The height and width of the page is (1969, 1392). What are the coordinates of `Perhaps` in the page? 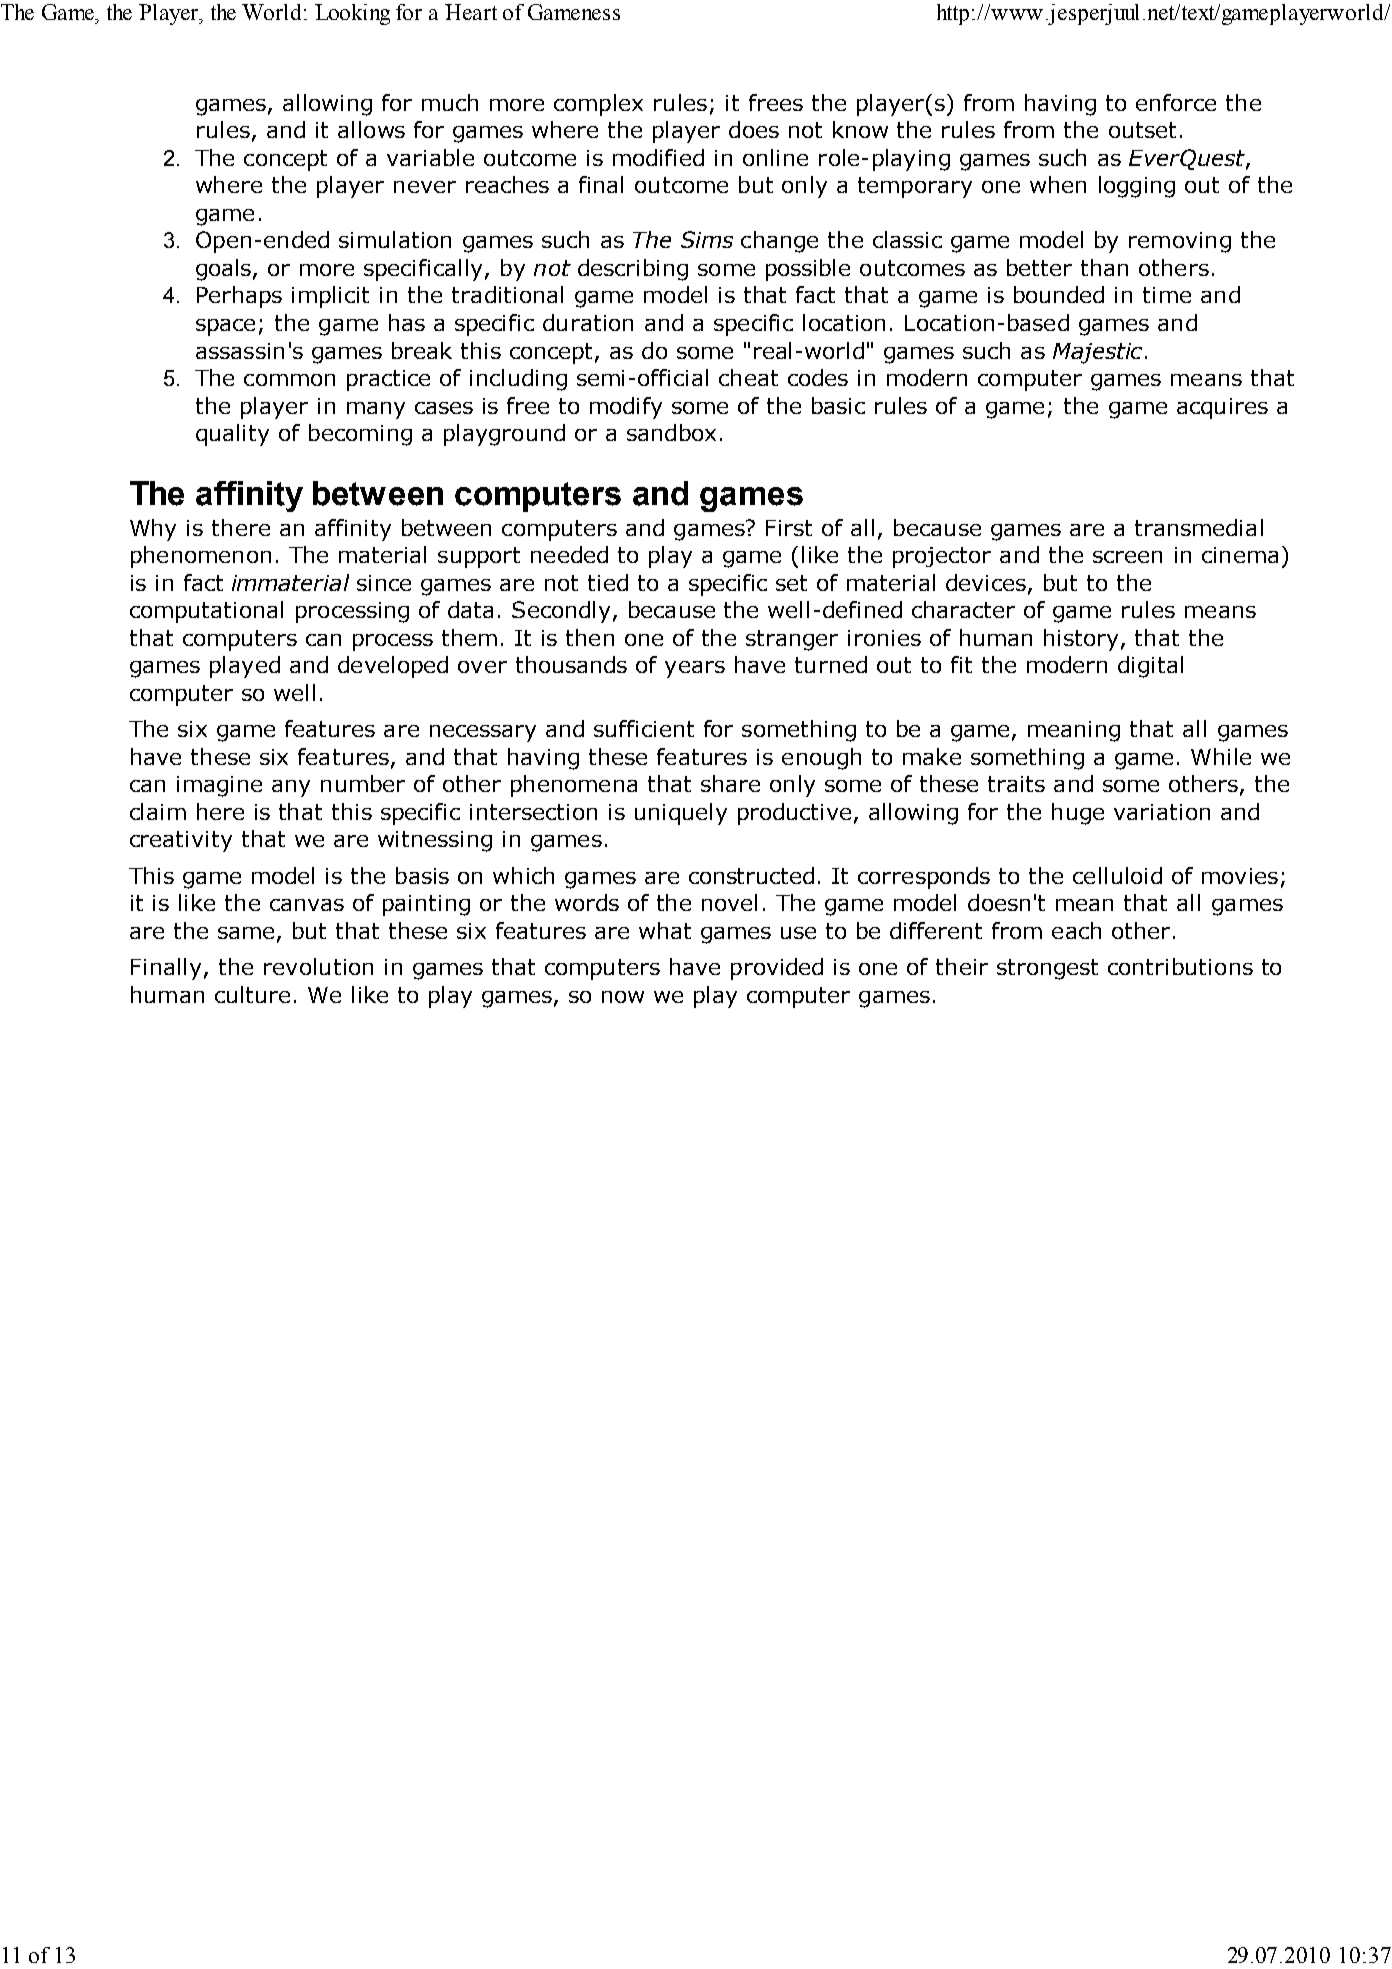 It's located at (239, 297).
